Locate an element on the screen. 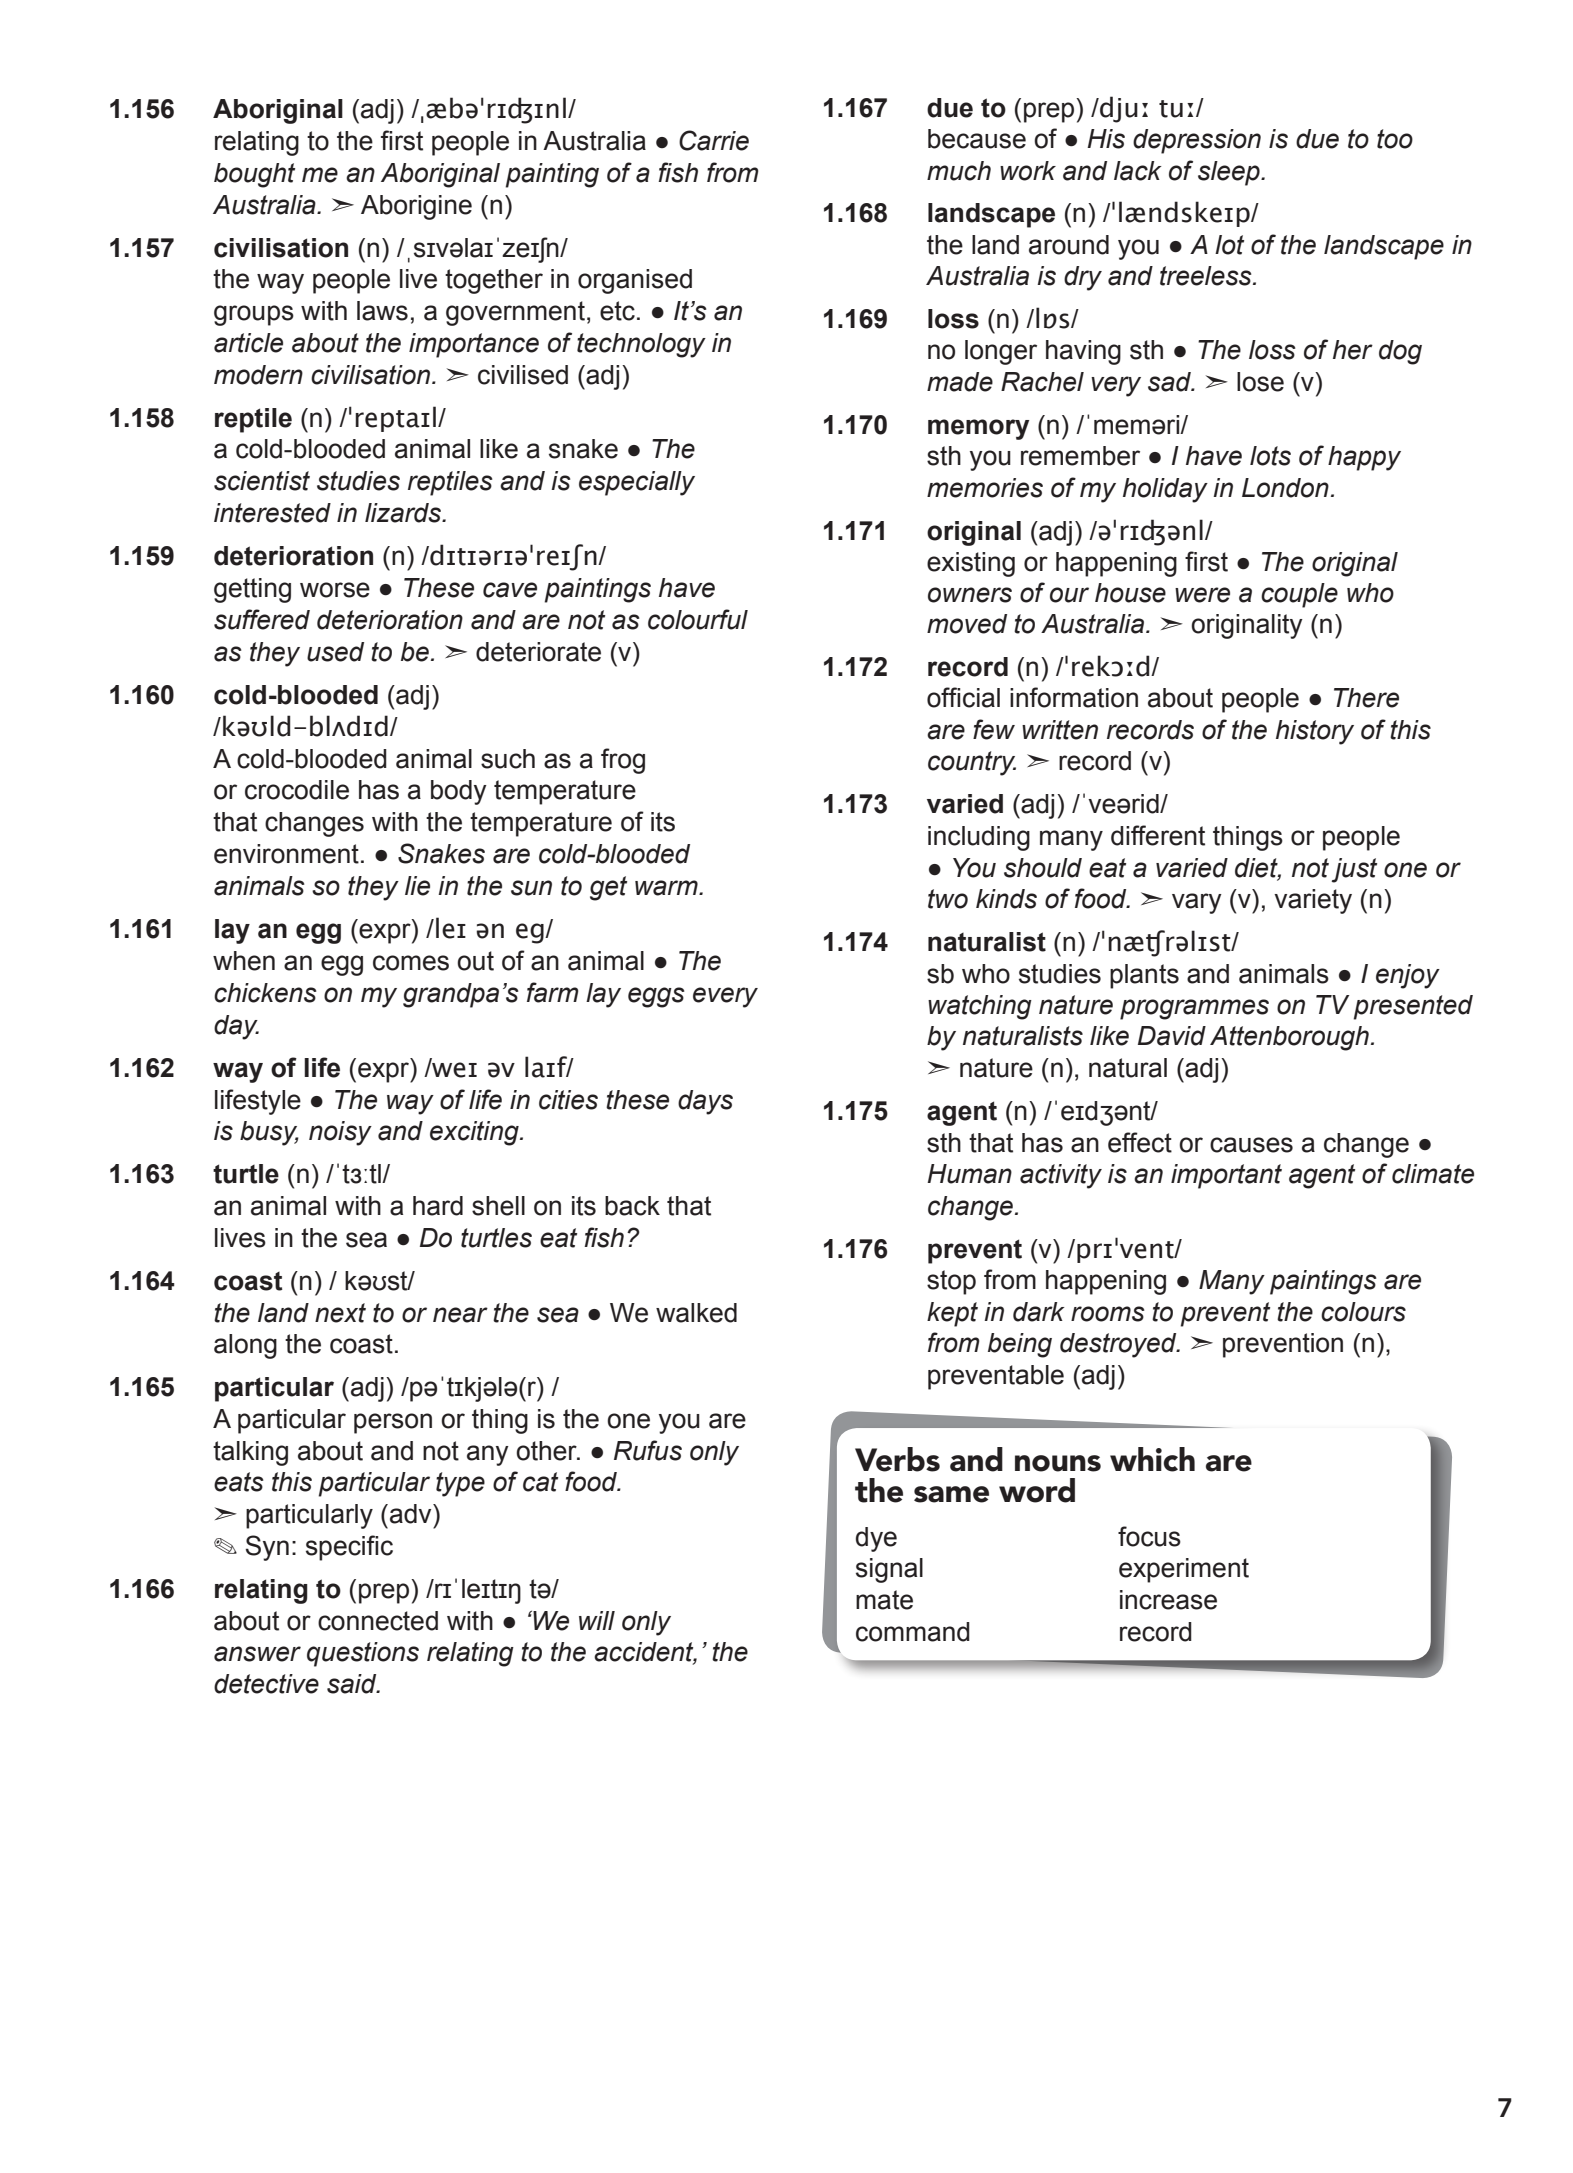  sleep is located at coordinates (1230, 173).
